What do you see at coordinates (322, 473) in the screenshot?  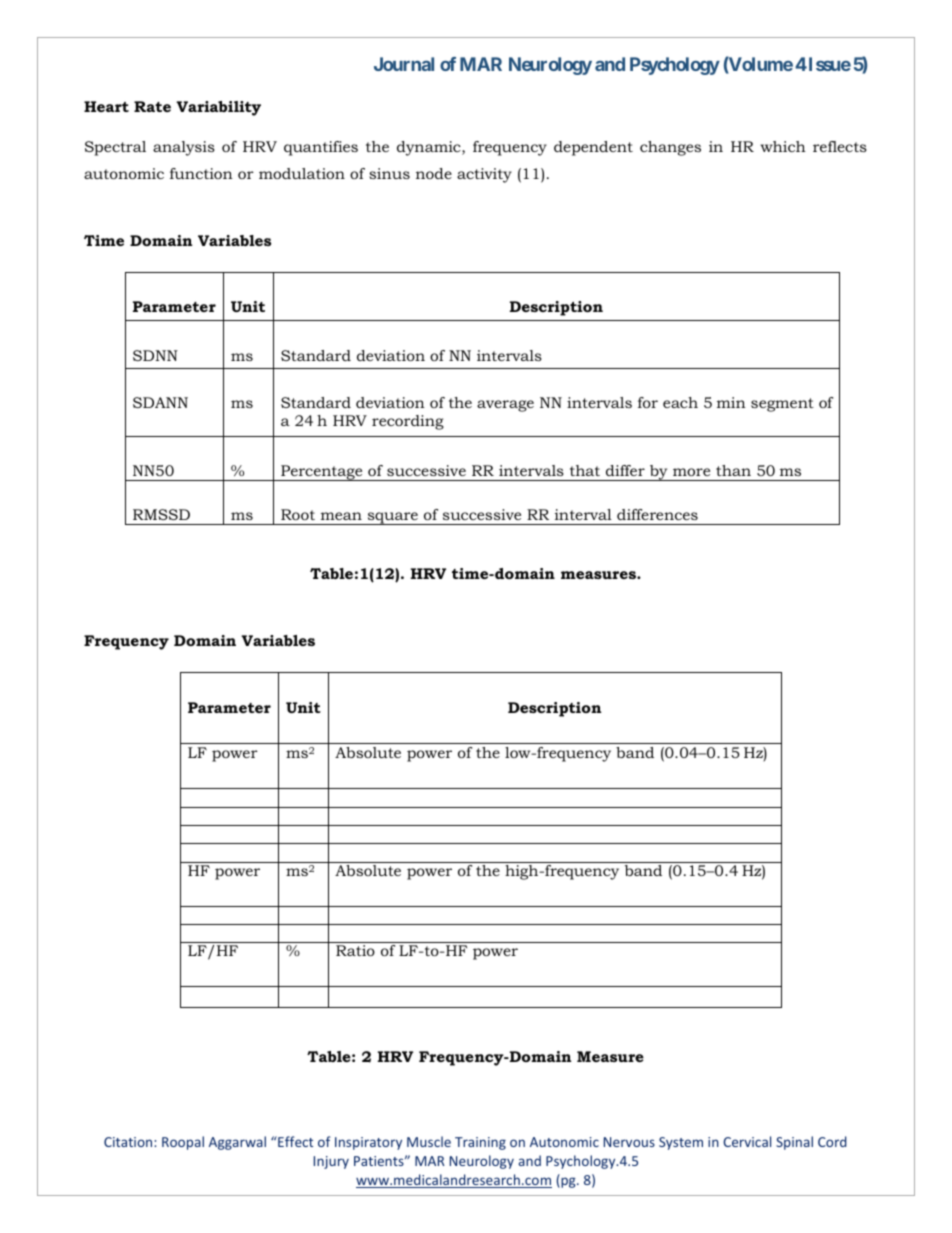 I see `Percentage` at bounding box center [322, 473].
